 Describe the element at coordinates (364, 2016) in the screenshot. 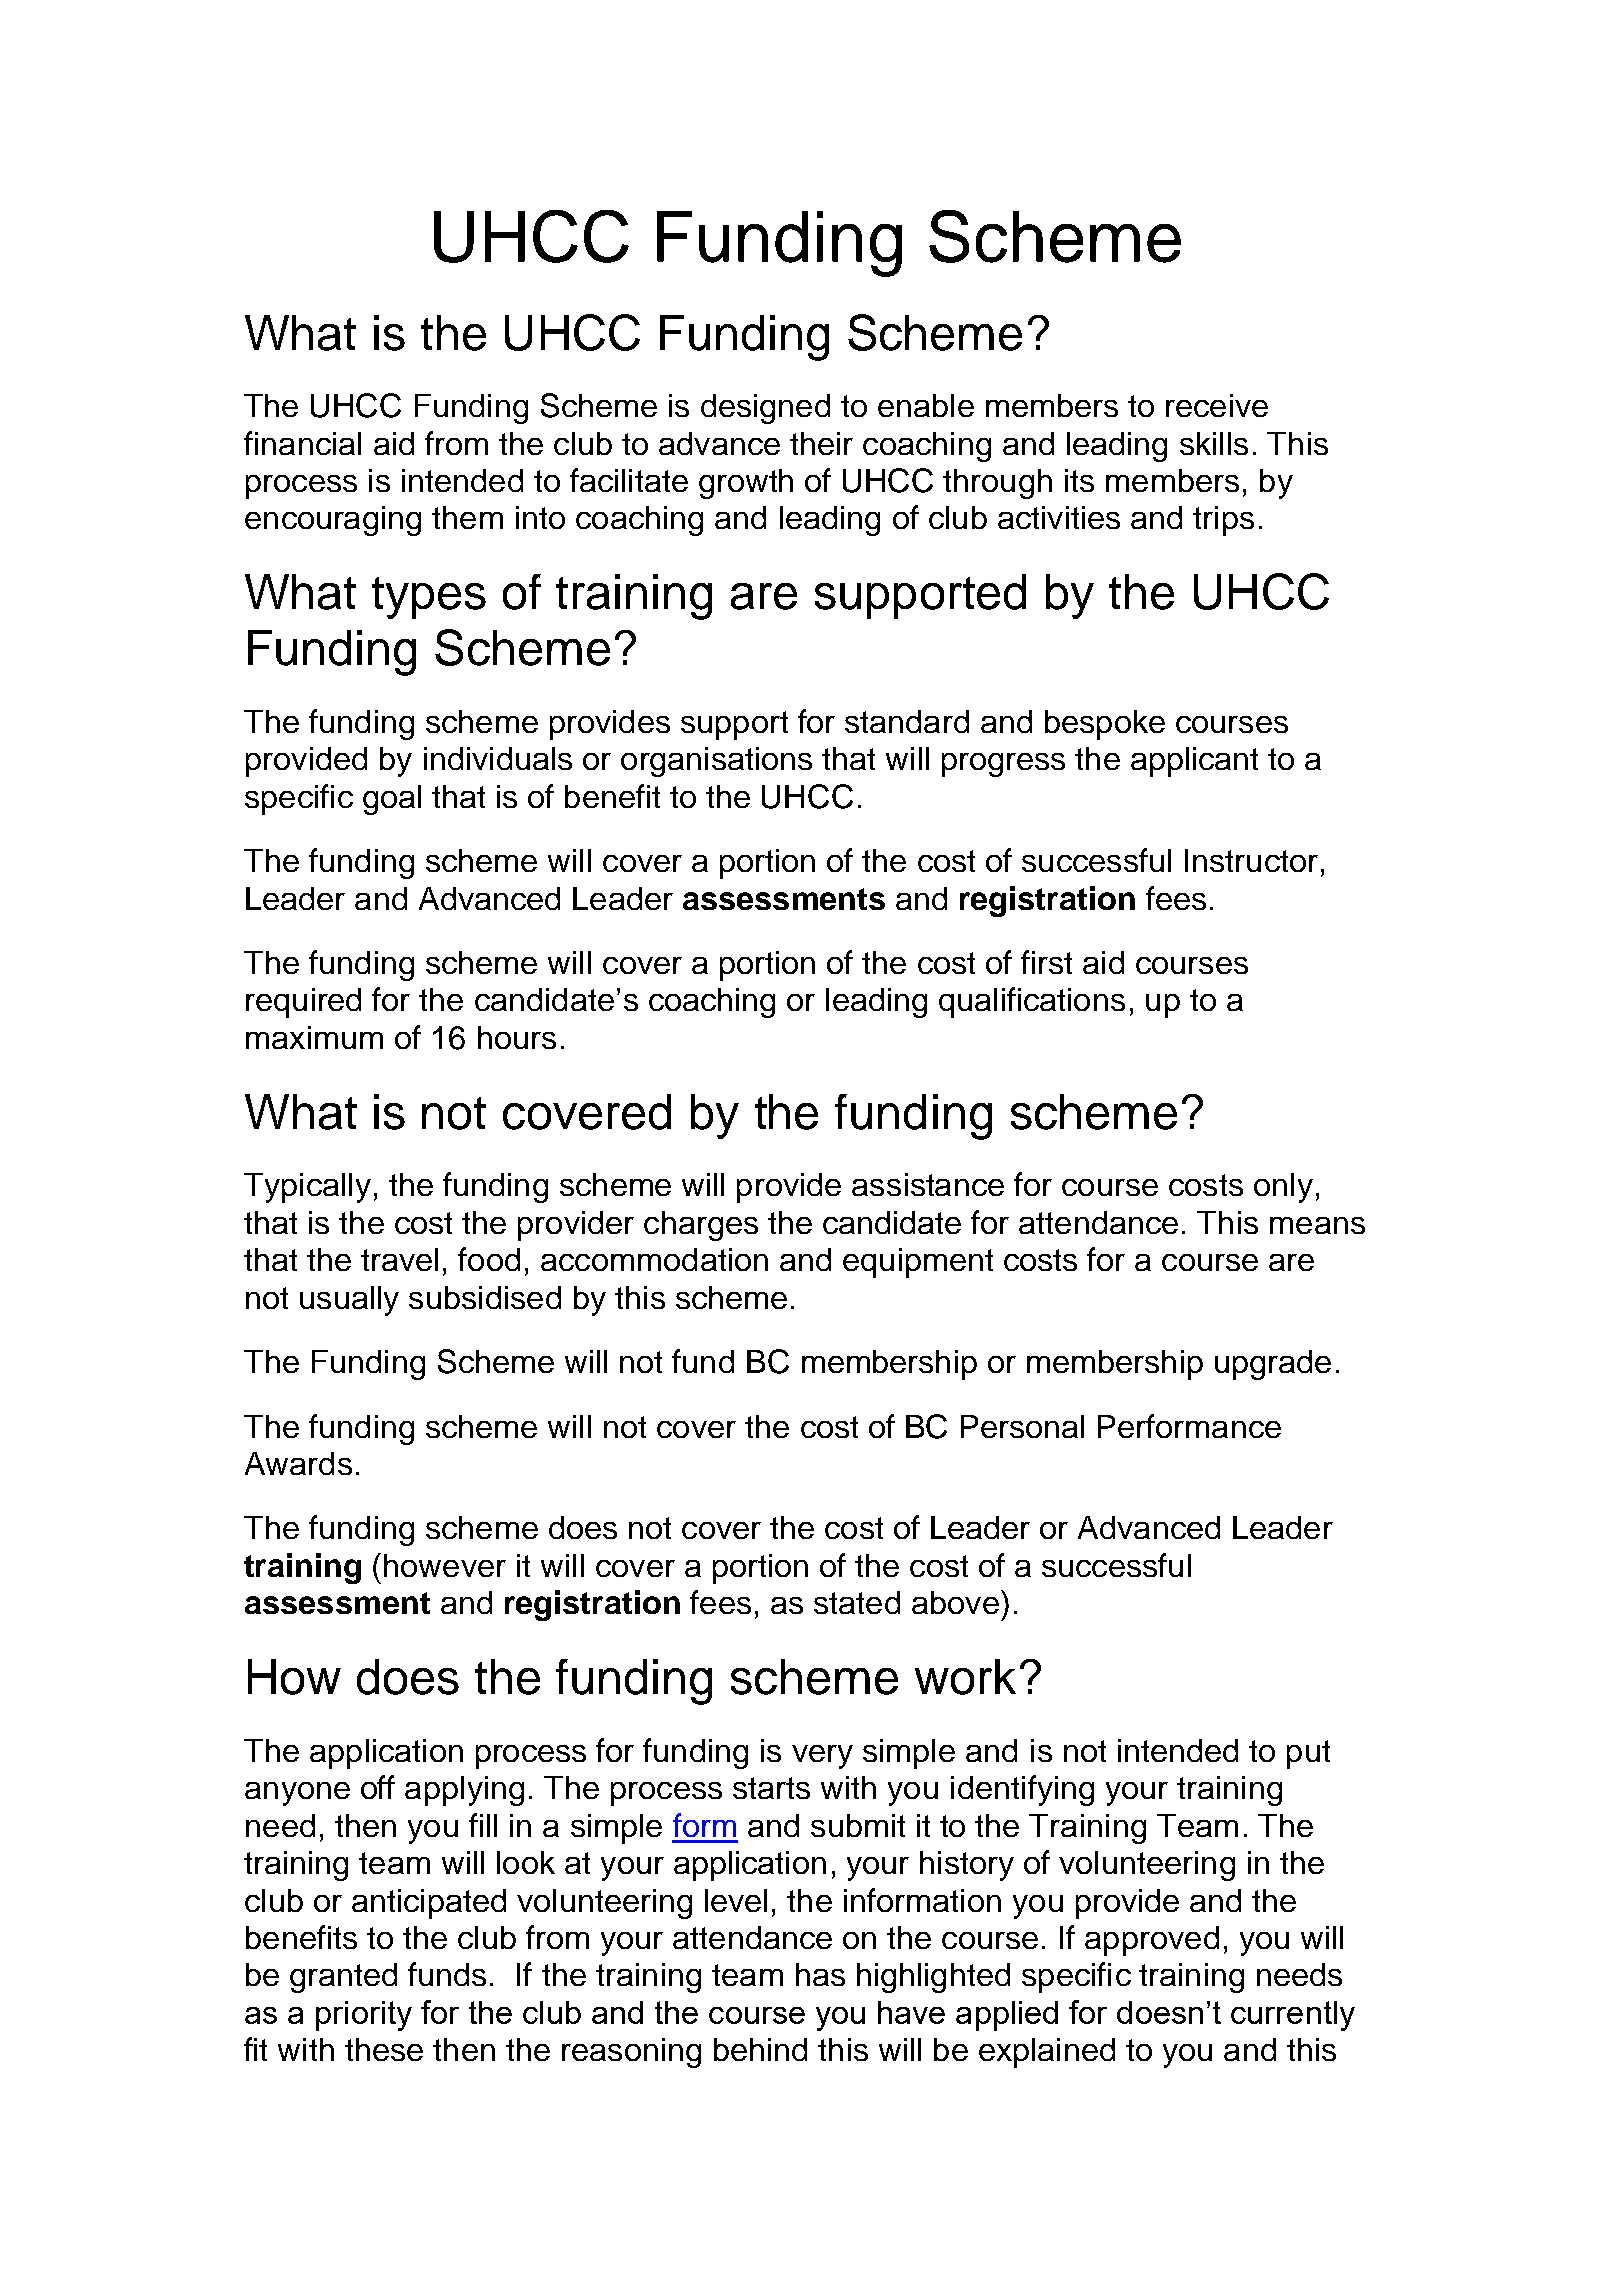

I see `priority` at that location.
